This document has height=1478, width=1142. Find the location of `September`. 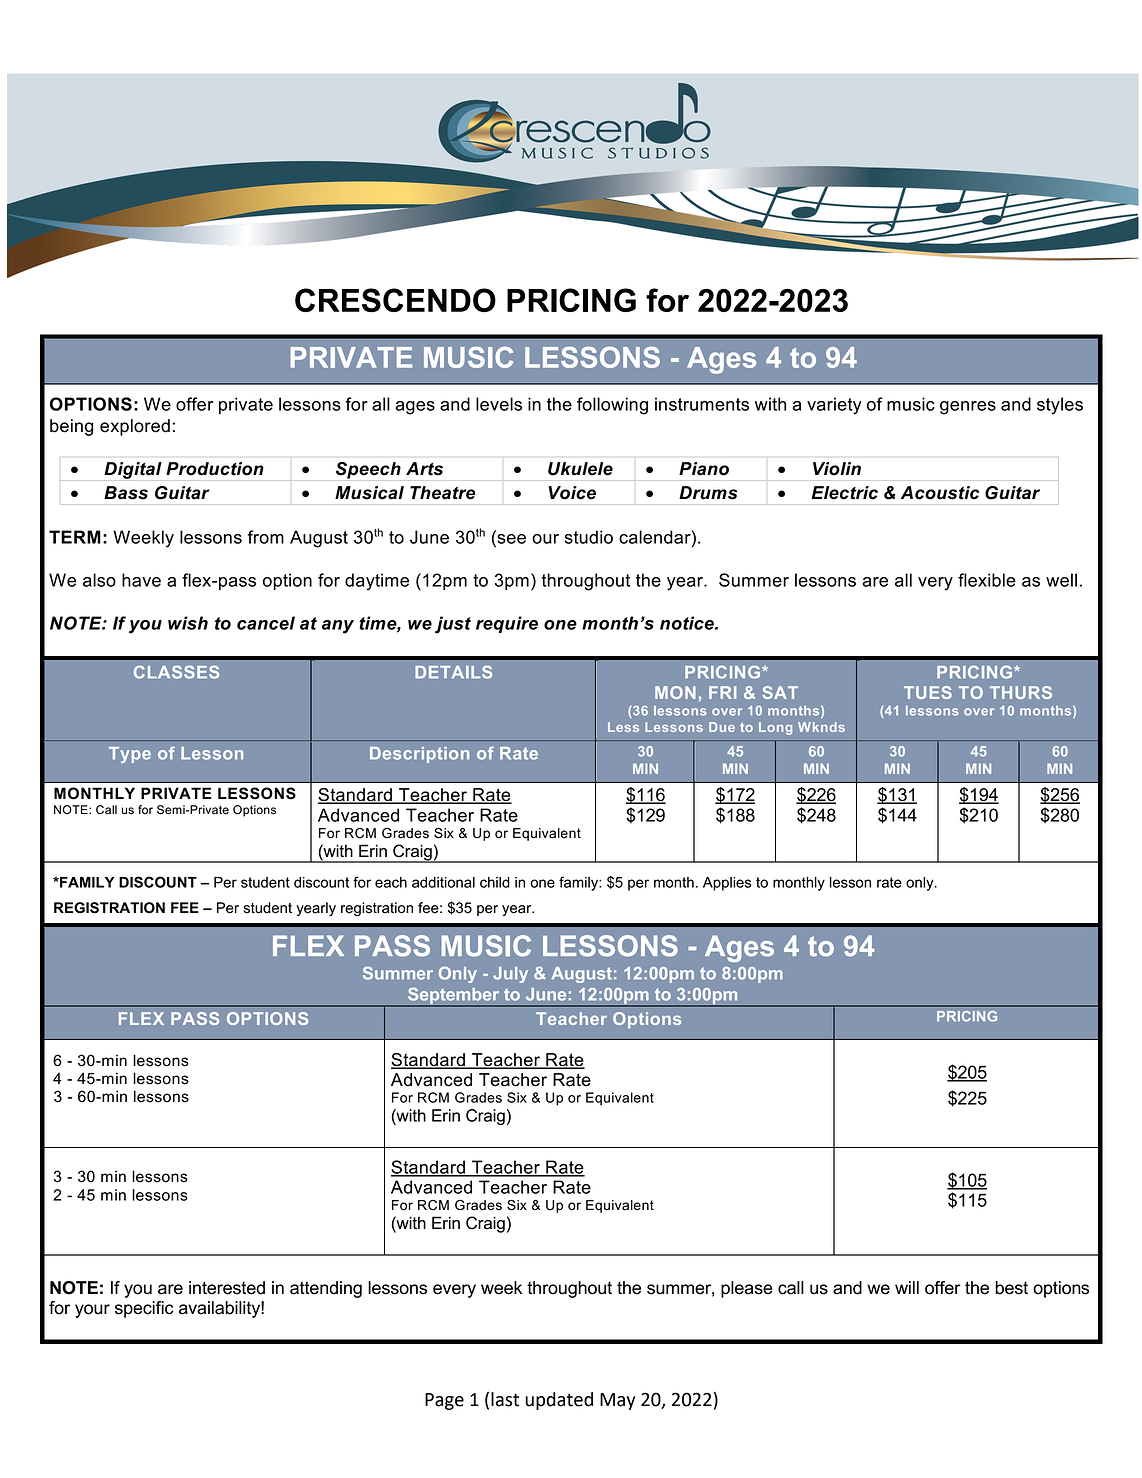

September is located at coordinates (454, 997).
